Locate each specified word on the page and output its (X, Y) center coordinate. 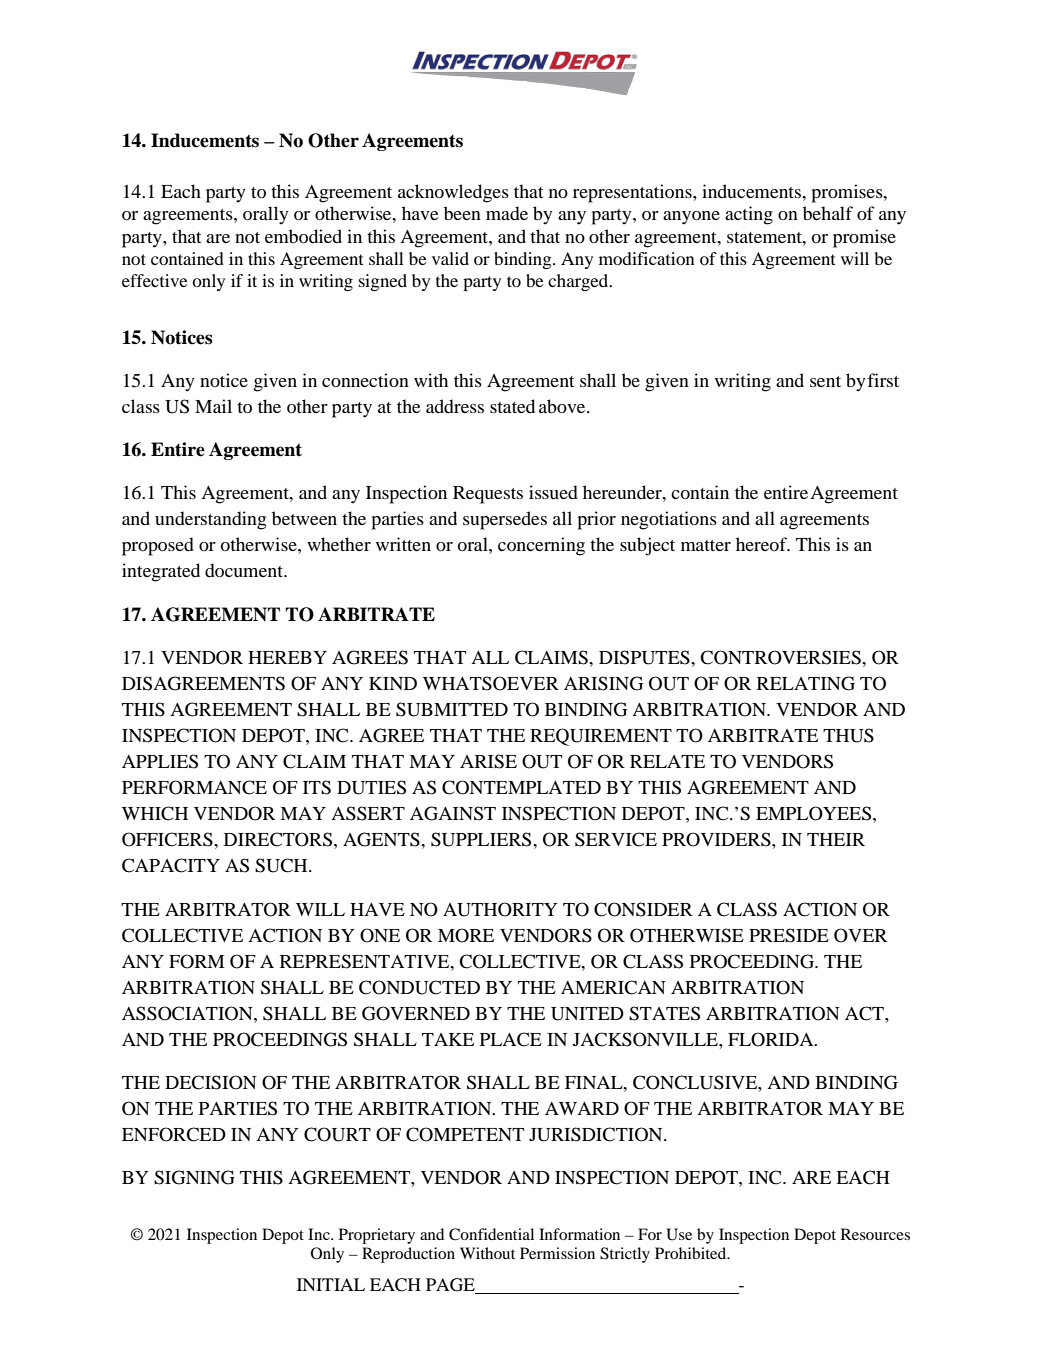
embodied (303, 236)
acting (749, 215)
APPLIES (160, 761)
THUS (848, 735)
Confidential (491, 1234)
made (507, 213)
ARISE (488, 761)
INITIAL (331, 1284)
